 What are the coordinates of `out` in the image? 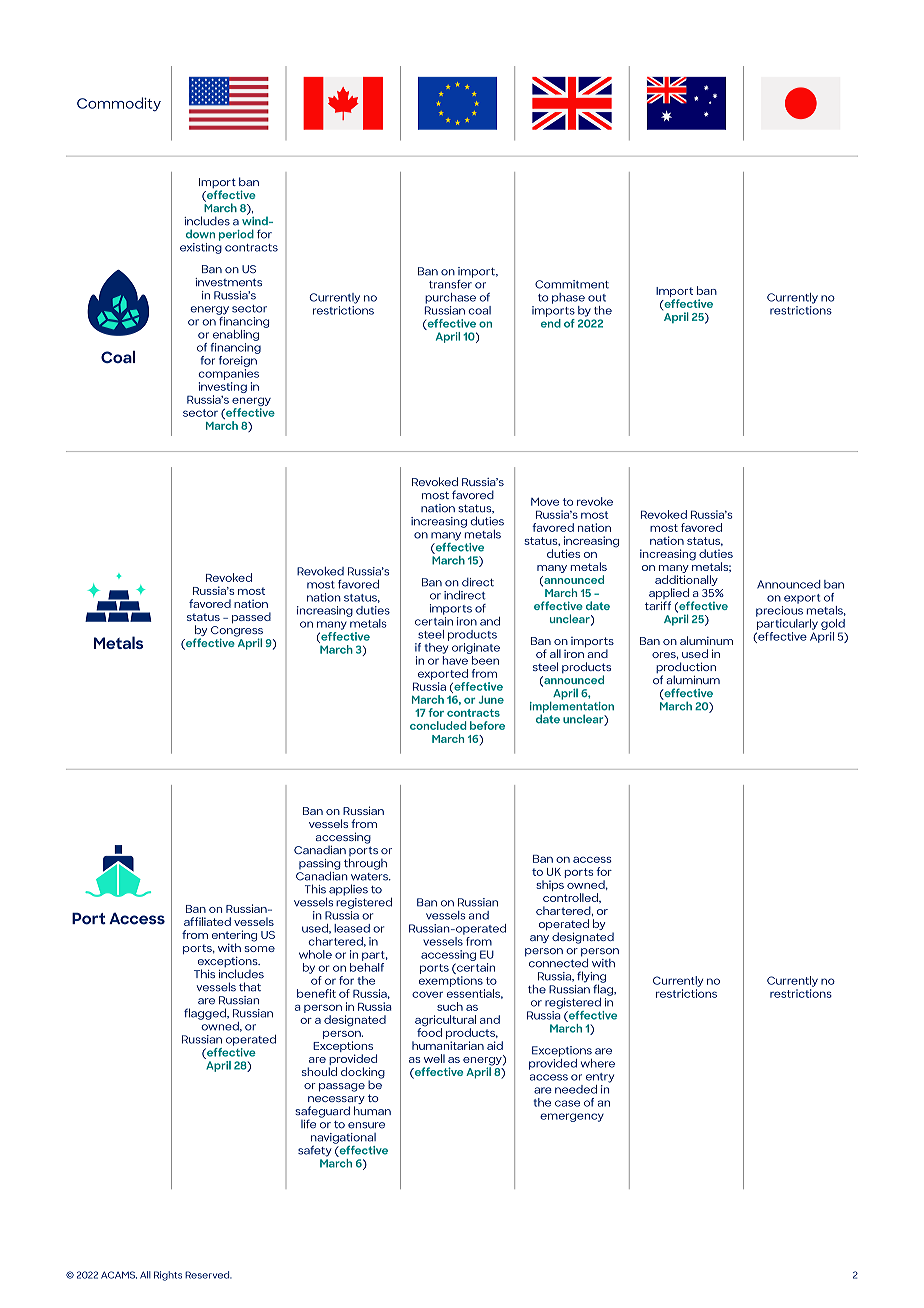 It's located at (597, 298).
